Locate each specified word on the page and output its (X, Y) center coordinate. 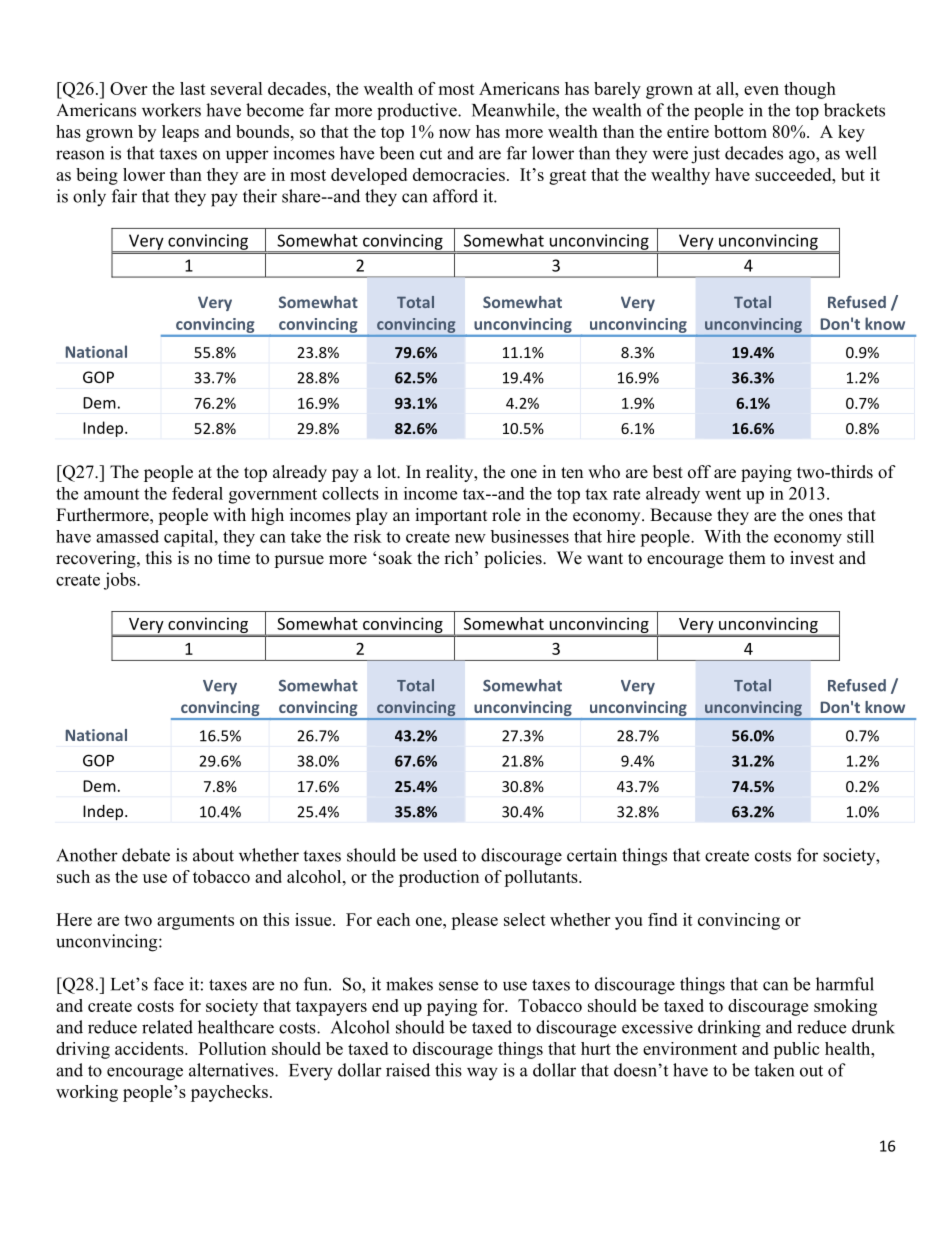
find (662, 919)
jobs (121, 581)
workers (171, 110)
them (747, 558)
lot (388, 472)
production (439, 878)
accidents (150, 1048)
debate (146, 855)
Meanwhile (514, 110)
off (699, 472)
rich (460, 558)
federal (197, 493)
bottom (740, 131)
